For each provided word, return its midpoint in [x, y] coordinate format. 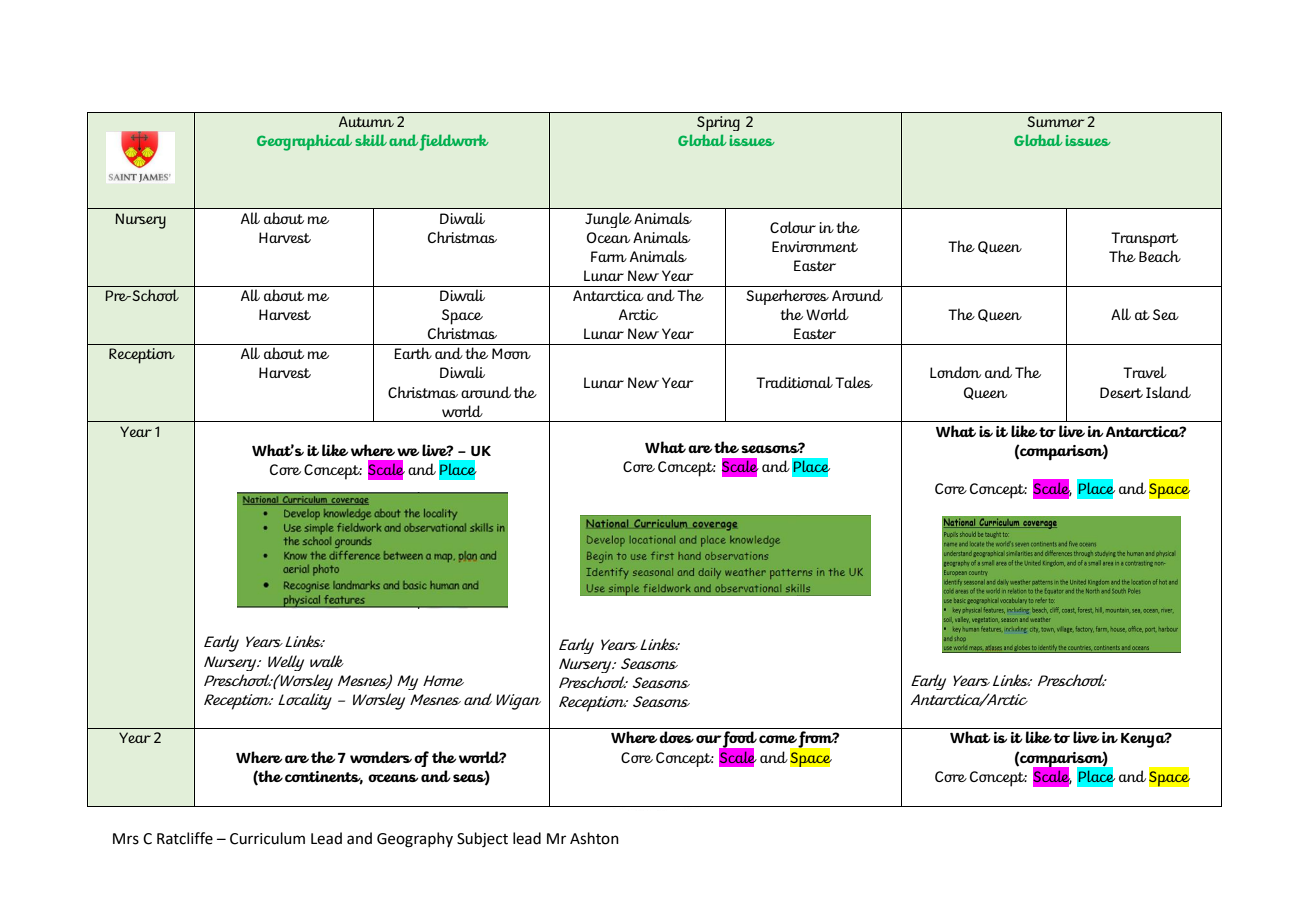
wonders [381, 757]
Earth [413, 353]
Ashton [594, 838]
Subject [482, 840]
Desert [1121, 392]
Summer [1055, 121]
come [778, 739]
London [955, 372]
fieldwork [454, 142]
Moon [511, 353]
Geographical [304, 142]
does [676, 737]
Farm [609, 256]
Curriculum [267, 838]
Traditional [794, 382]
